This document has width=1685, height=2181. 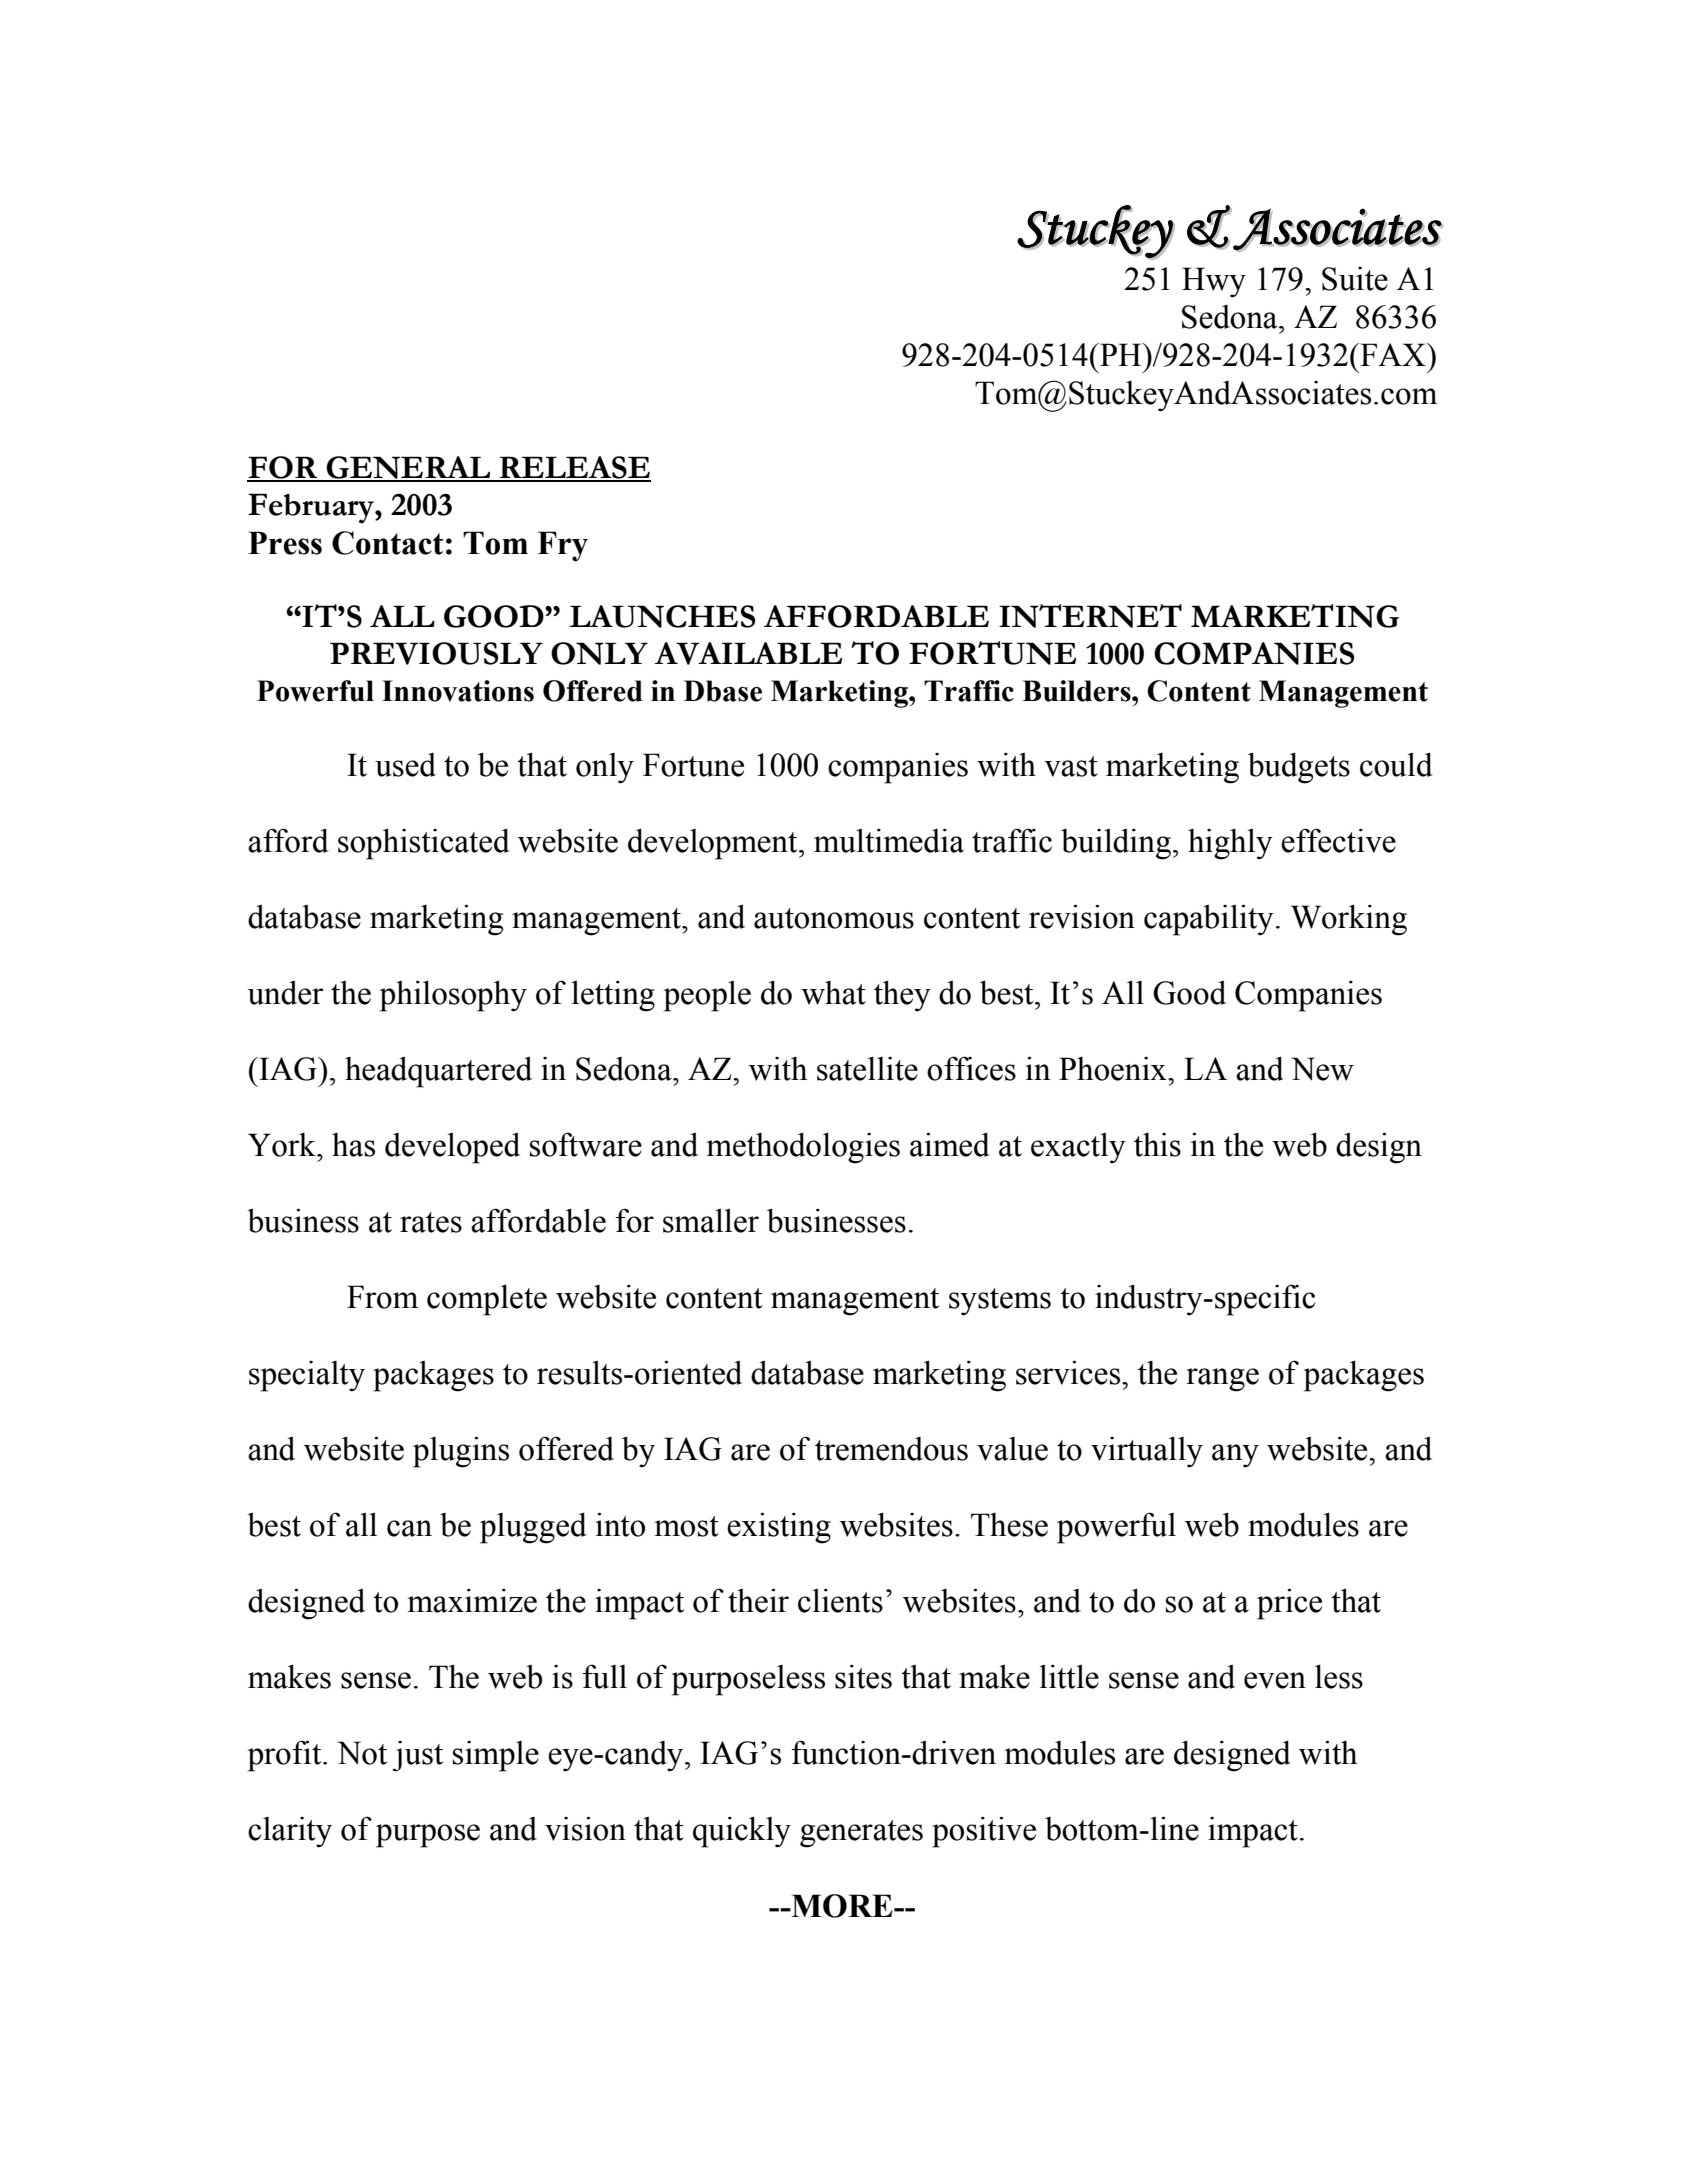 What do you see at coordinates (803, 1148) in the document?
I see `methodologies` at bounding box center [803, 1148].
